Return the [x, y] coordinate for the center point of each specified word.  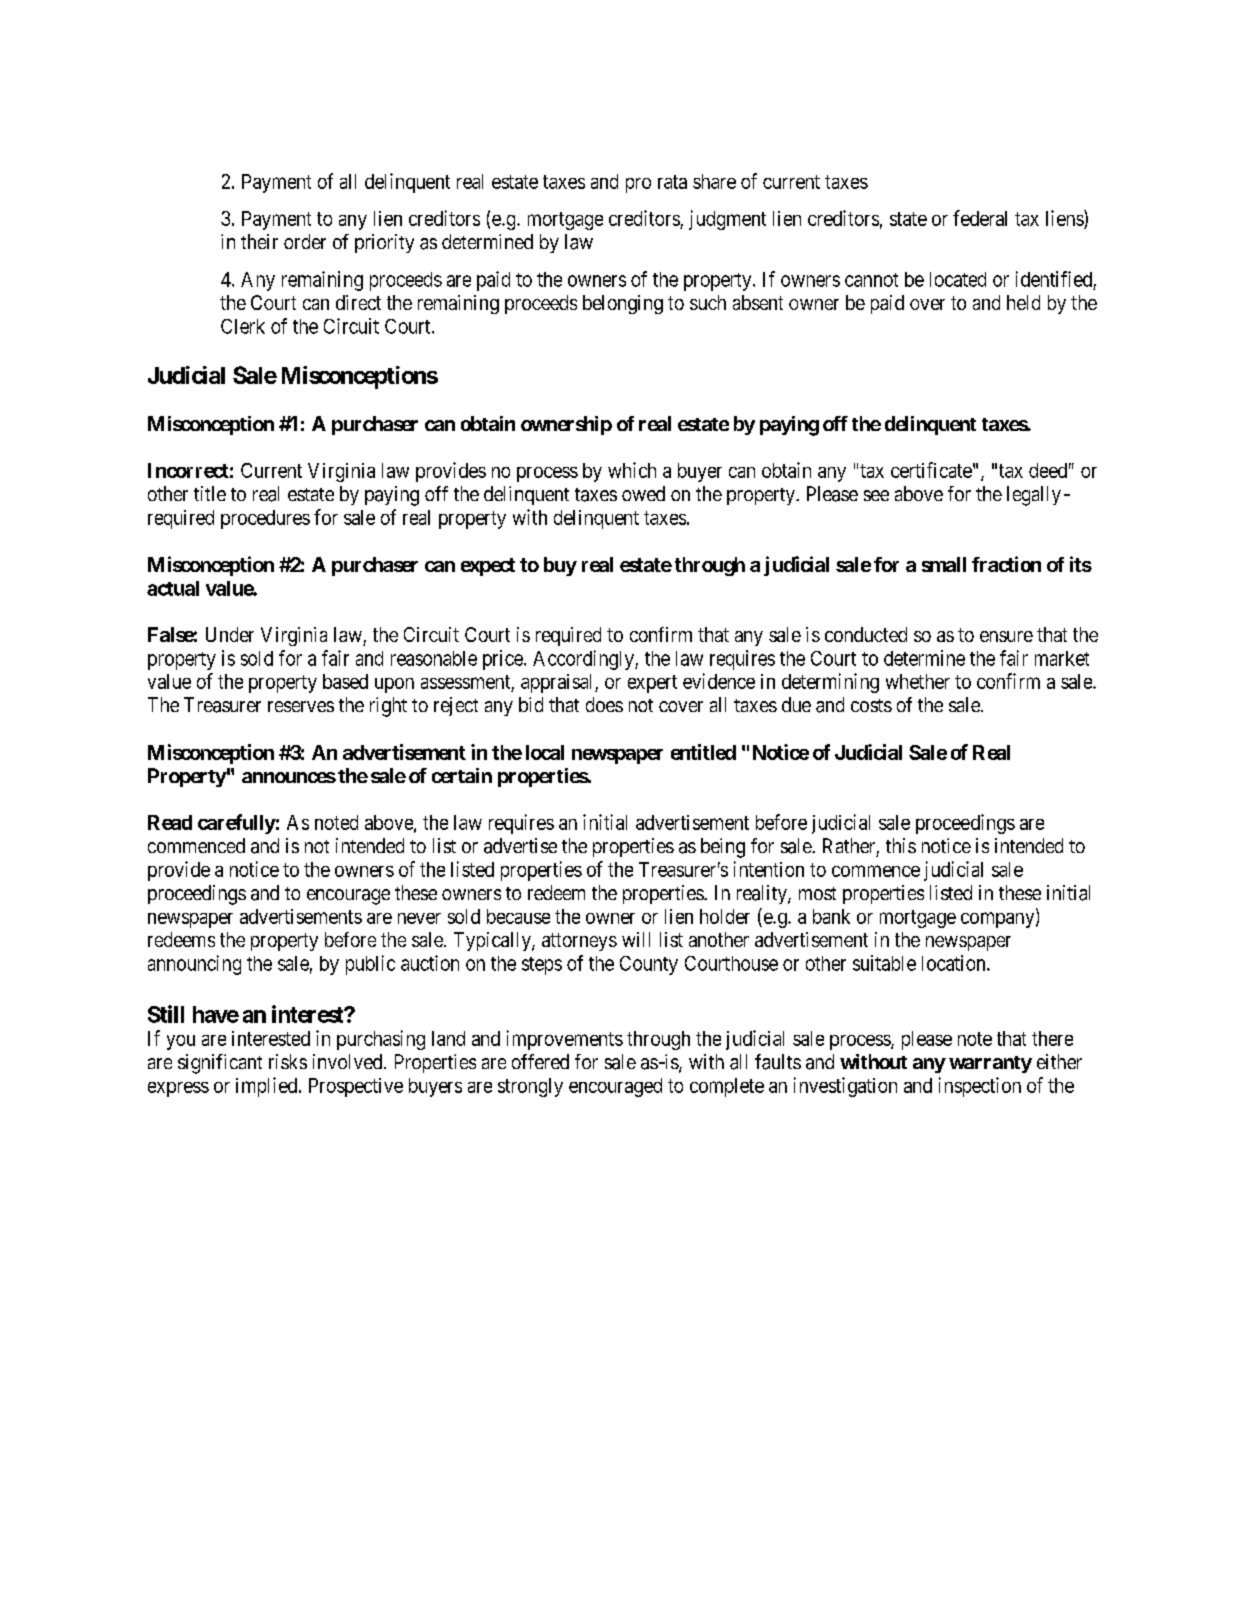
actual [173, 588]
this [901, 845]
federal [980, 218]
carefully [237, 824]
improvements [565, 1040]
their [259, 241]
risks [288, 1061]
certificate [931, 470]
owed [643, 493]
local [545, 752]
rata [672, 182]
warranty [990, 1064]
